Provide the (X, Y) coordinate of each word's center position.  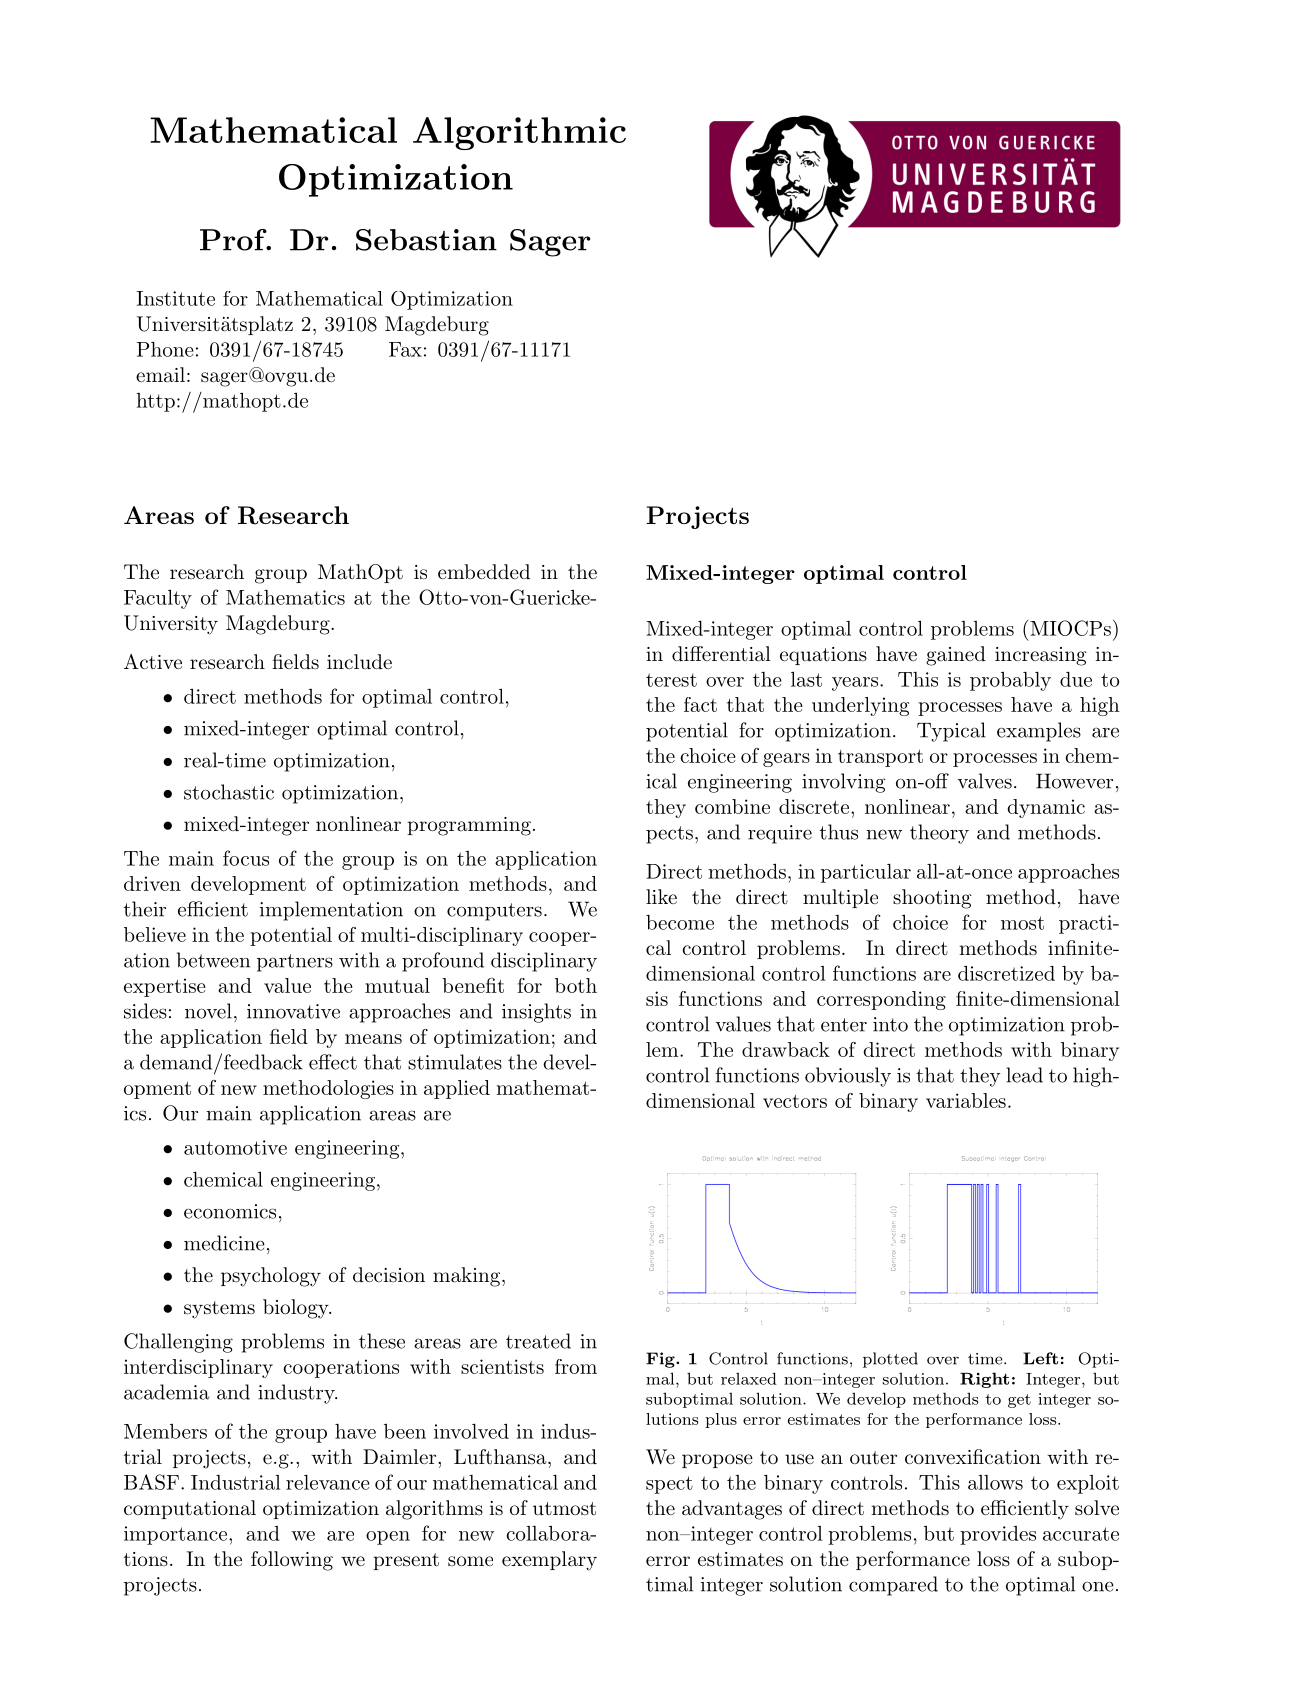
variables (966, 1100)
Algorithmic (519, 133)
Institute (175, 298)
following (292, 1561)
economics (230, 1211)
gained (956, 656)
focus (246, 858)
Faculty (158, 599)
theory (939, 834)
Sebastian (426, 240)
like (661, 896)
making (466, 1277)
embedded (484, 571)
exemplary (549, 1561)
